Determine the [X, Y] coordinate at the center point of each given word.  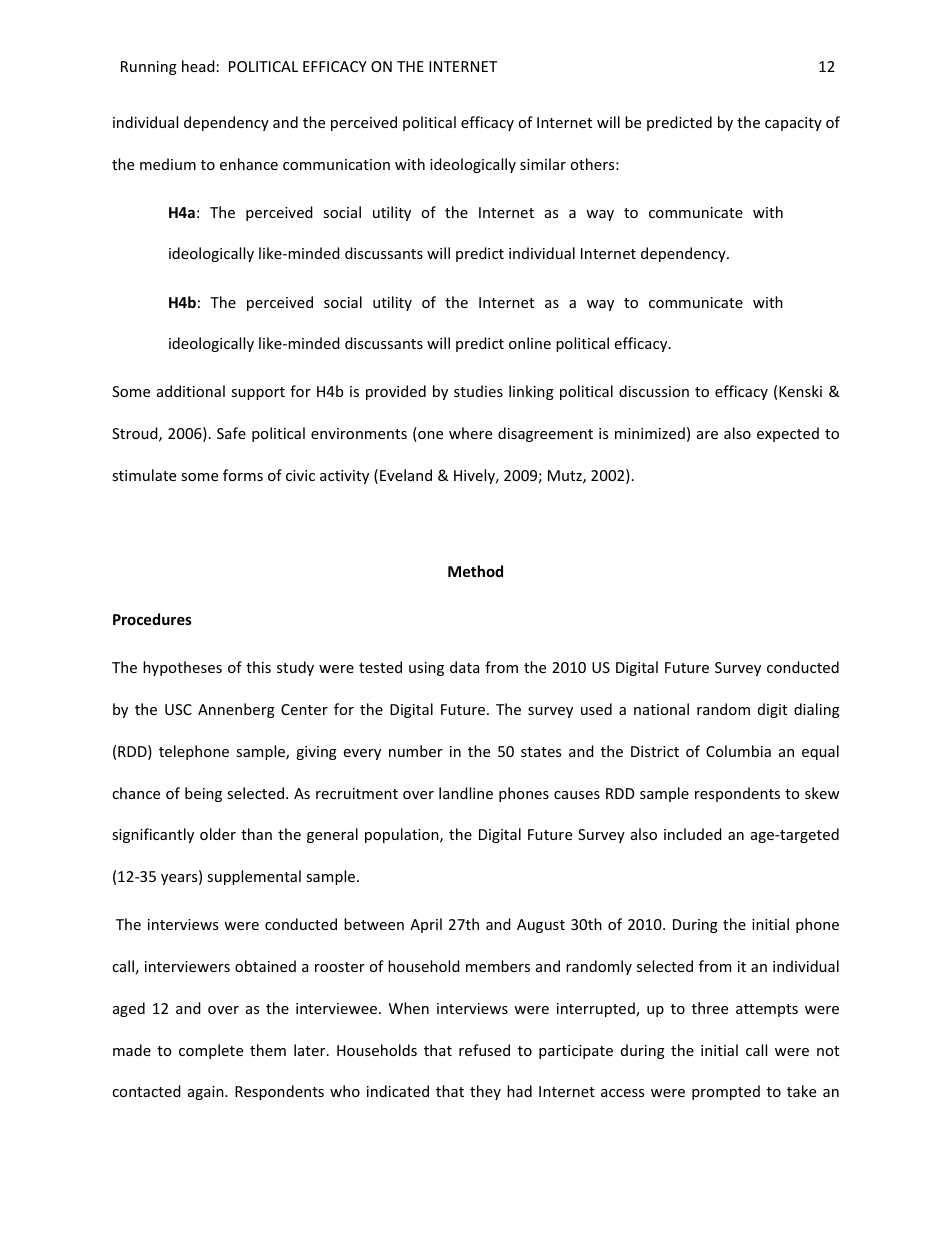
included [693, 834]
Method [475, 571]
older [218, 834]
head [198, 66]
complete [211, 1051]
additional [191, 391]
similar [543, 164]
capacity [793, 124]
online [530, 343]
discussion [654, 391]
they [485, 1092]
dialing [817, 710]
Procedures [152, 619]
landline [466, 793]
